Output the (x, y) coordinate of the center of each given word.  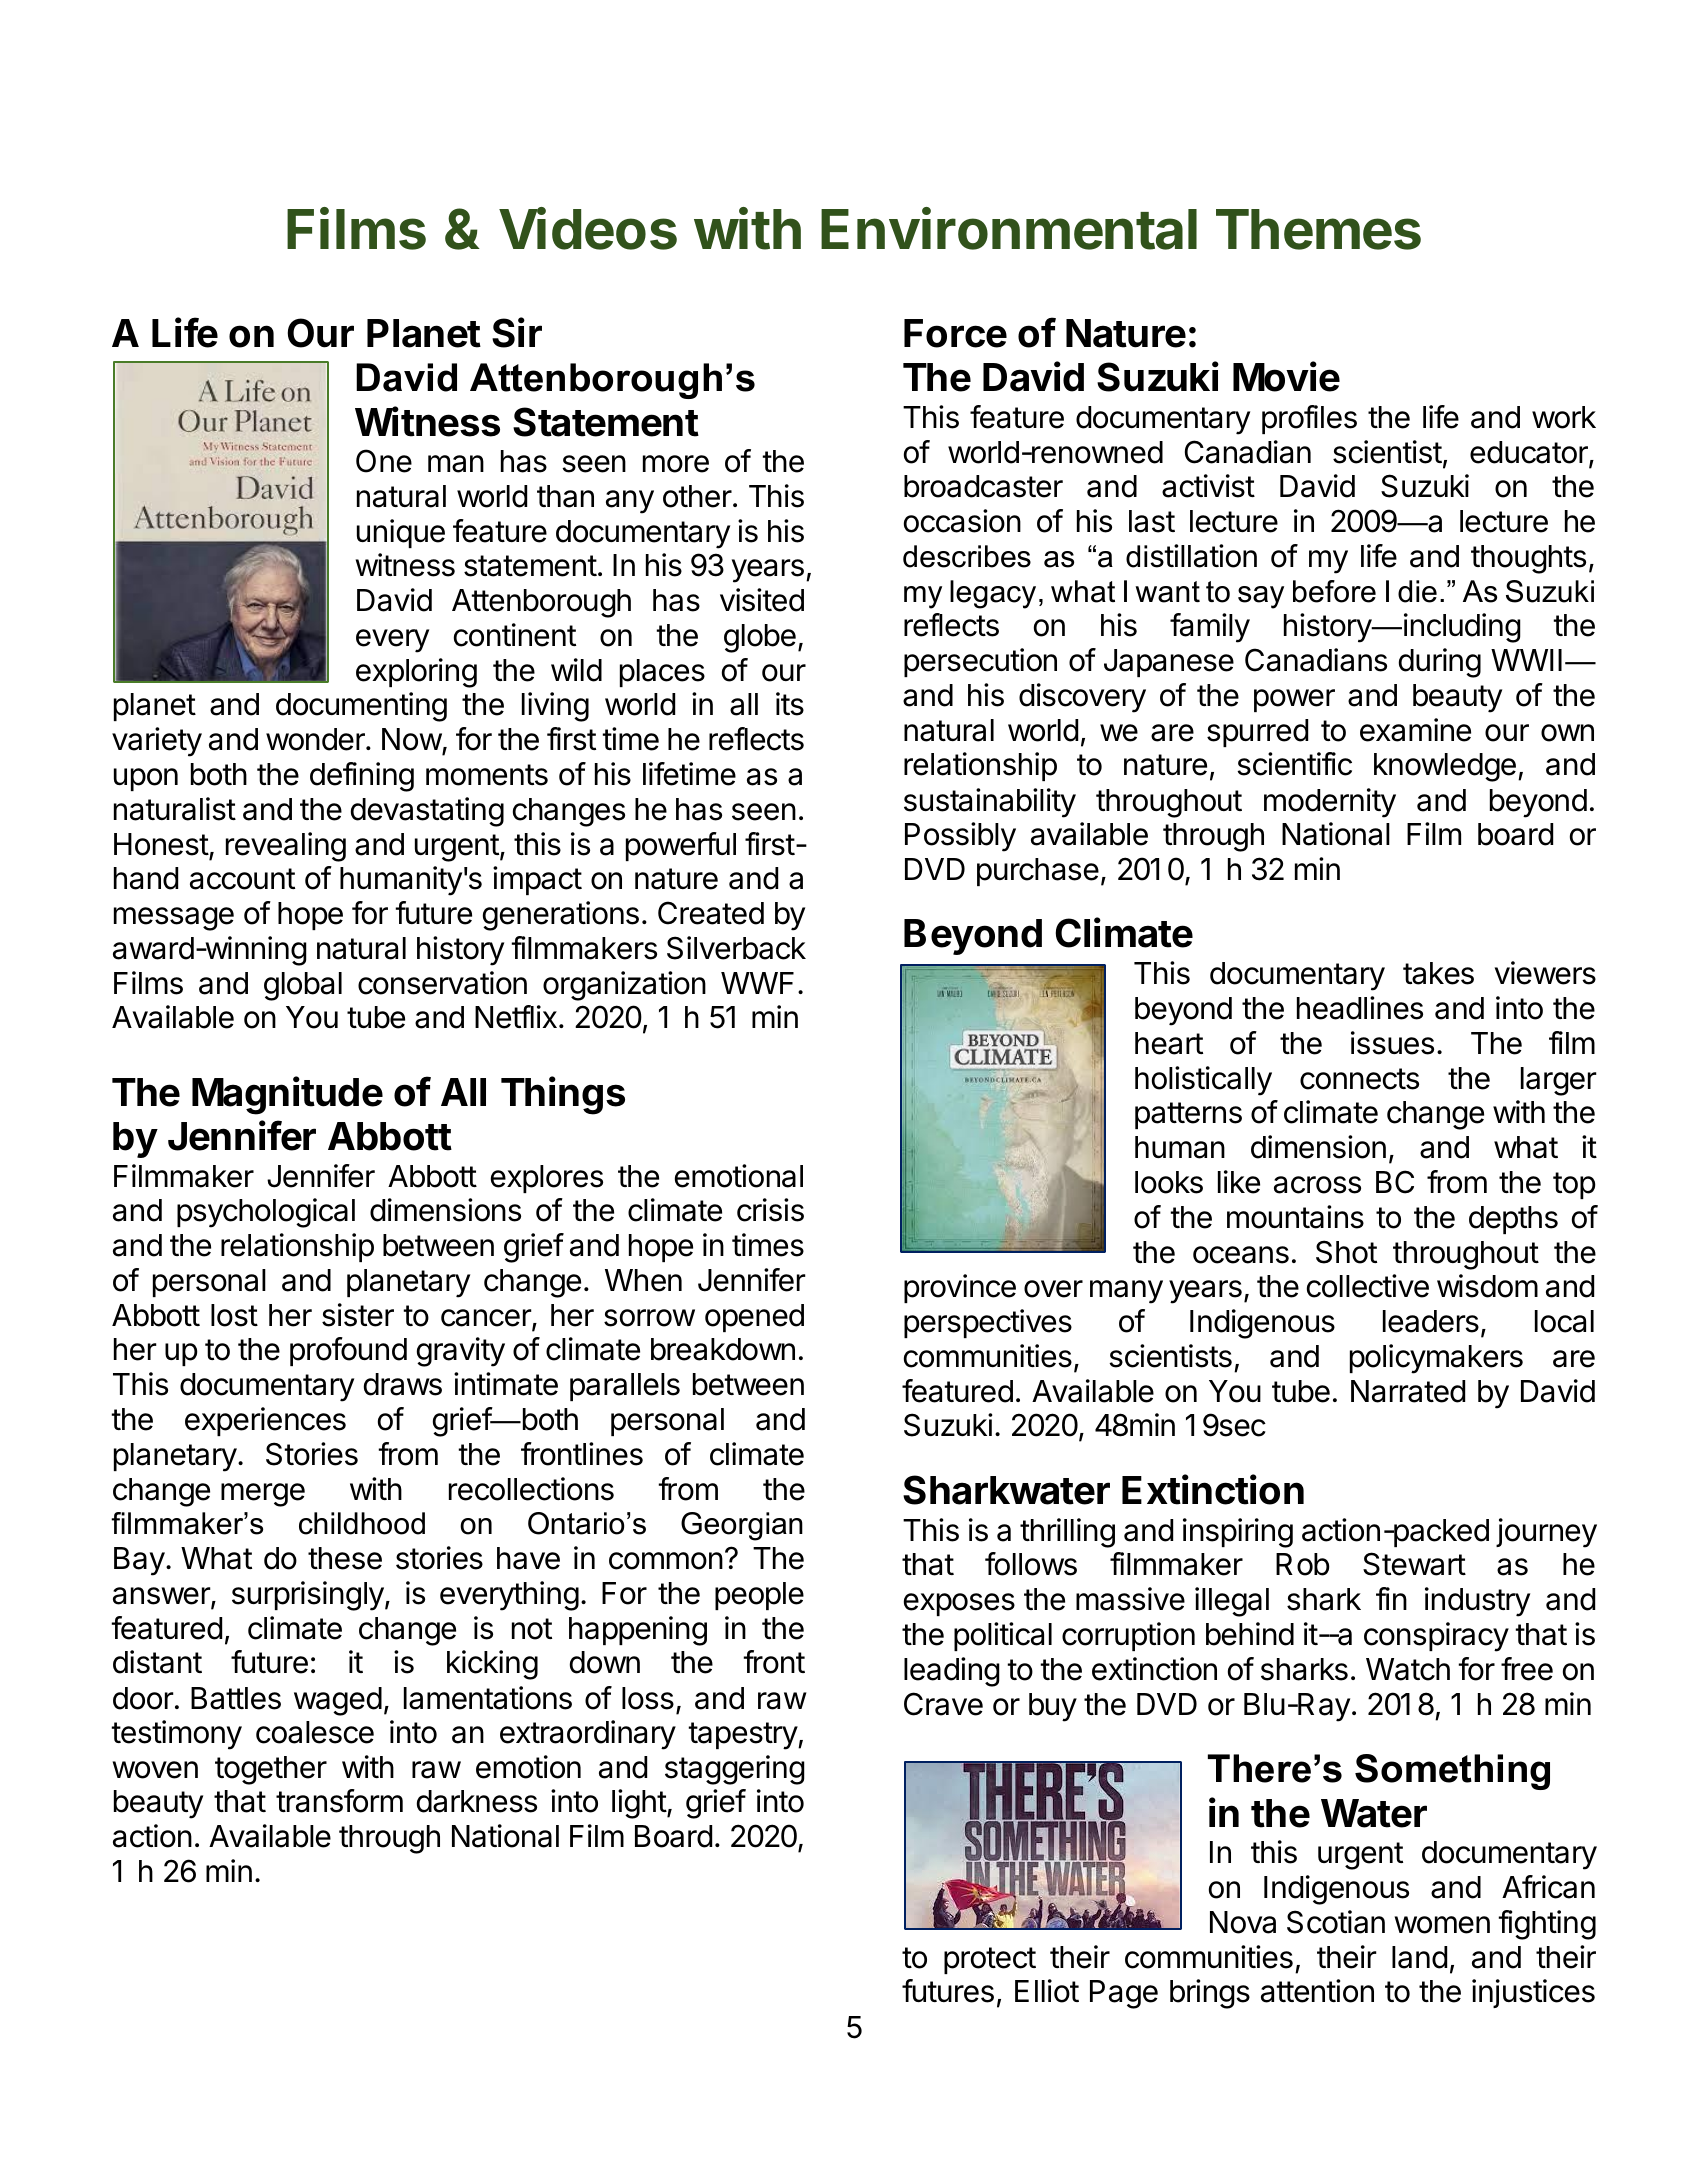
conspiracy (1436, 1637)
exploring (416, 673)
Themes (1318, 229)
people (759, 1596)
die (1417, 591)
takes (1438, 973)
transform (339, 1801)
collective (1368, 1286)
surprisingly (308, 1596)
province (960, 1288)
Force (955, 333)
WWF (757, 983)
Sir (517, 332)
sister (358, 1315)
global (303, 986)
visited (762, 600)
